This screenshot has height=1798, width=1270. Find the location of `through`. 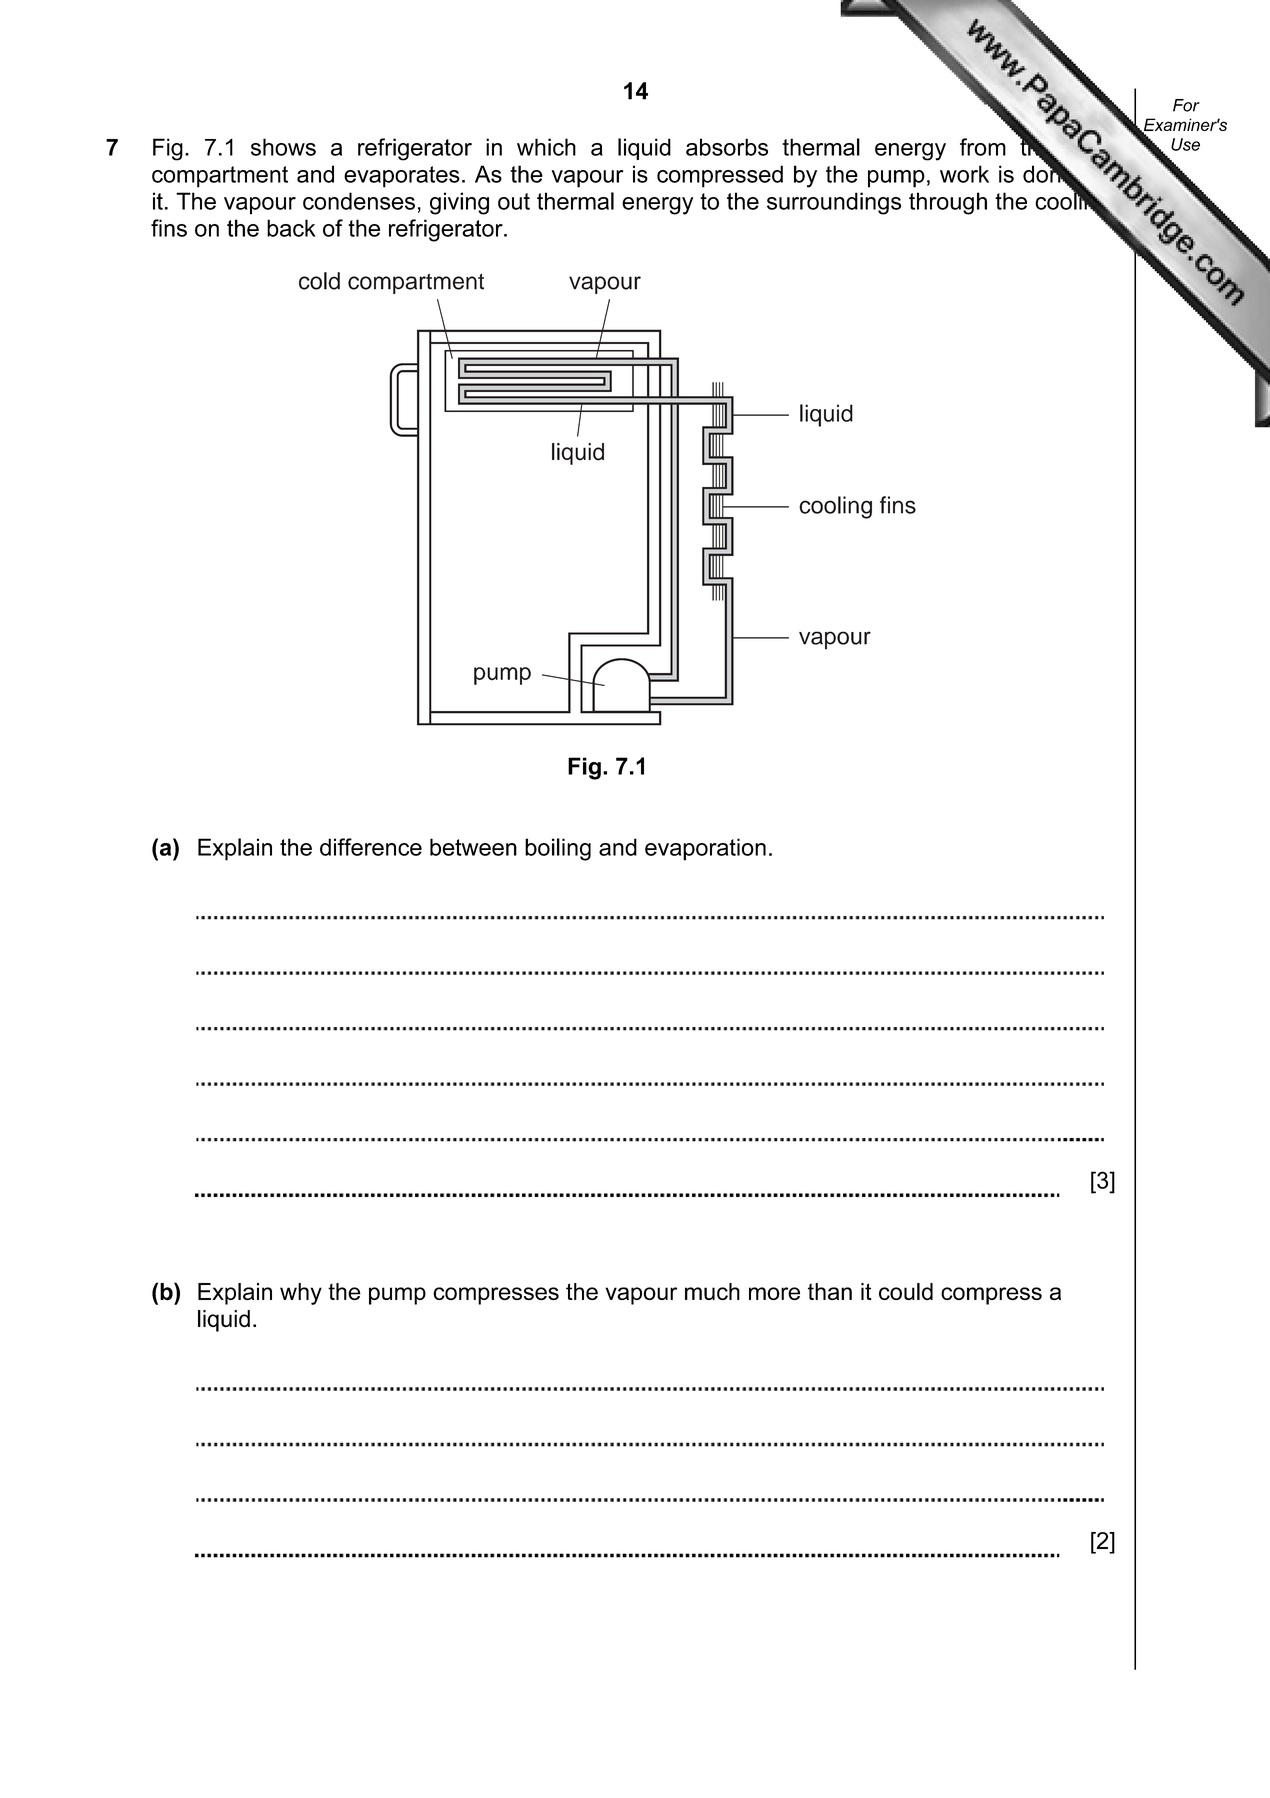

through is located at coordinates (948, 203).
